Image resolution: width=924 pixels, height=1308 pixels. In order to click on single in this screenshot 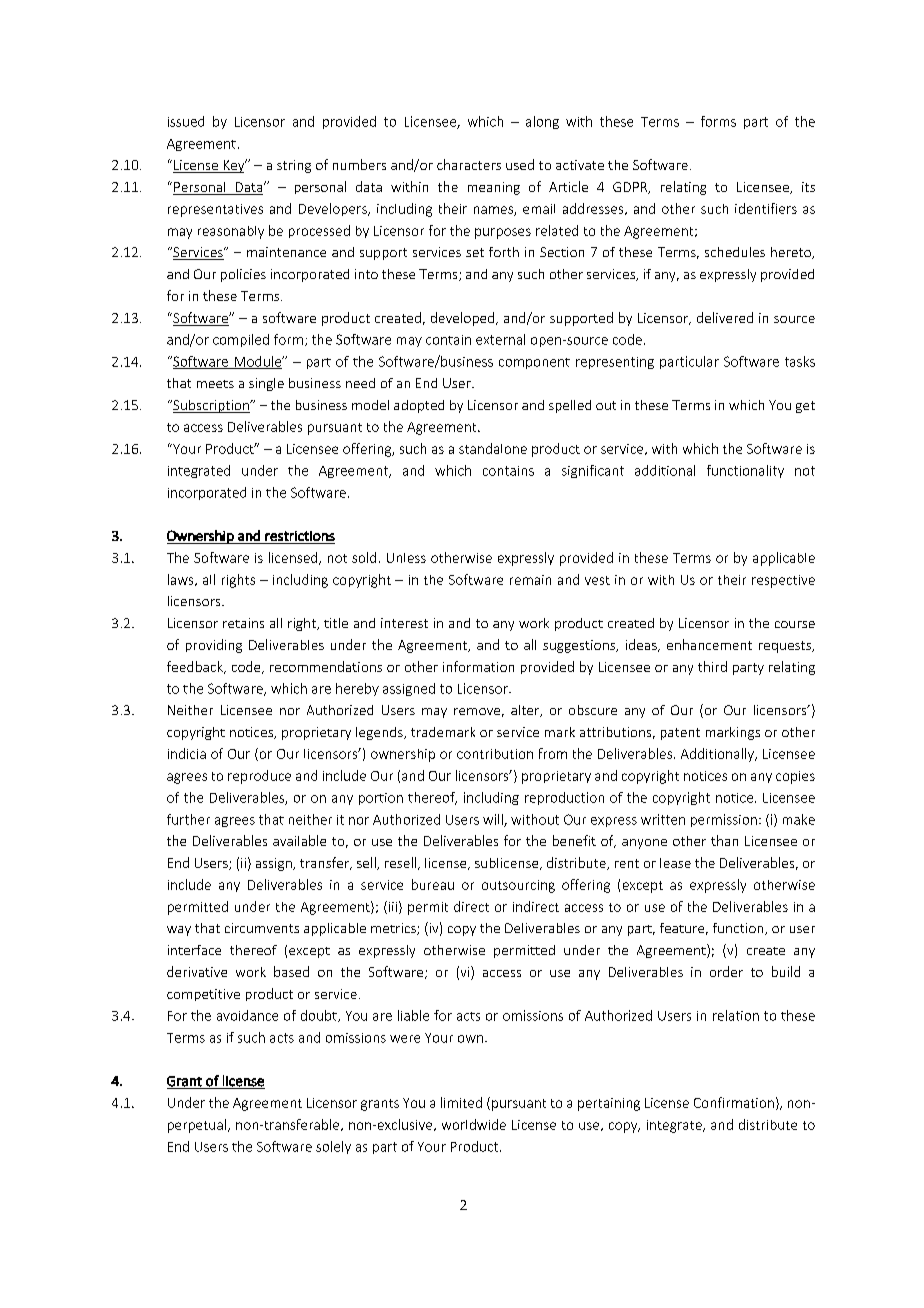, I will do `click(266, 384)`.
